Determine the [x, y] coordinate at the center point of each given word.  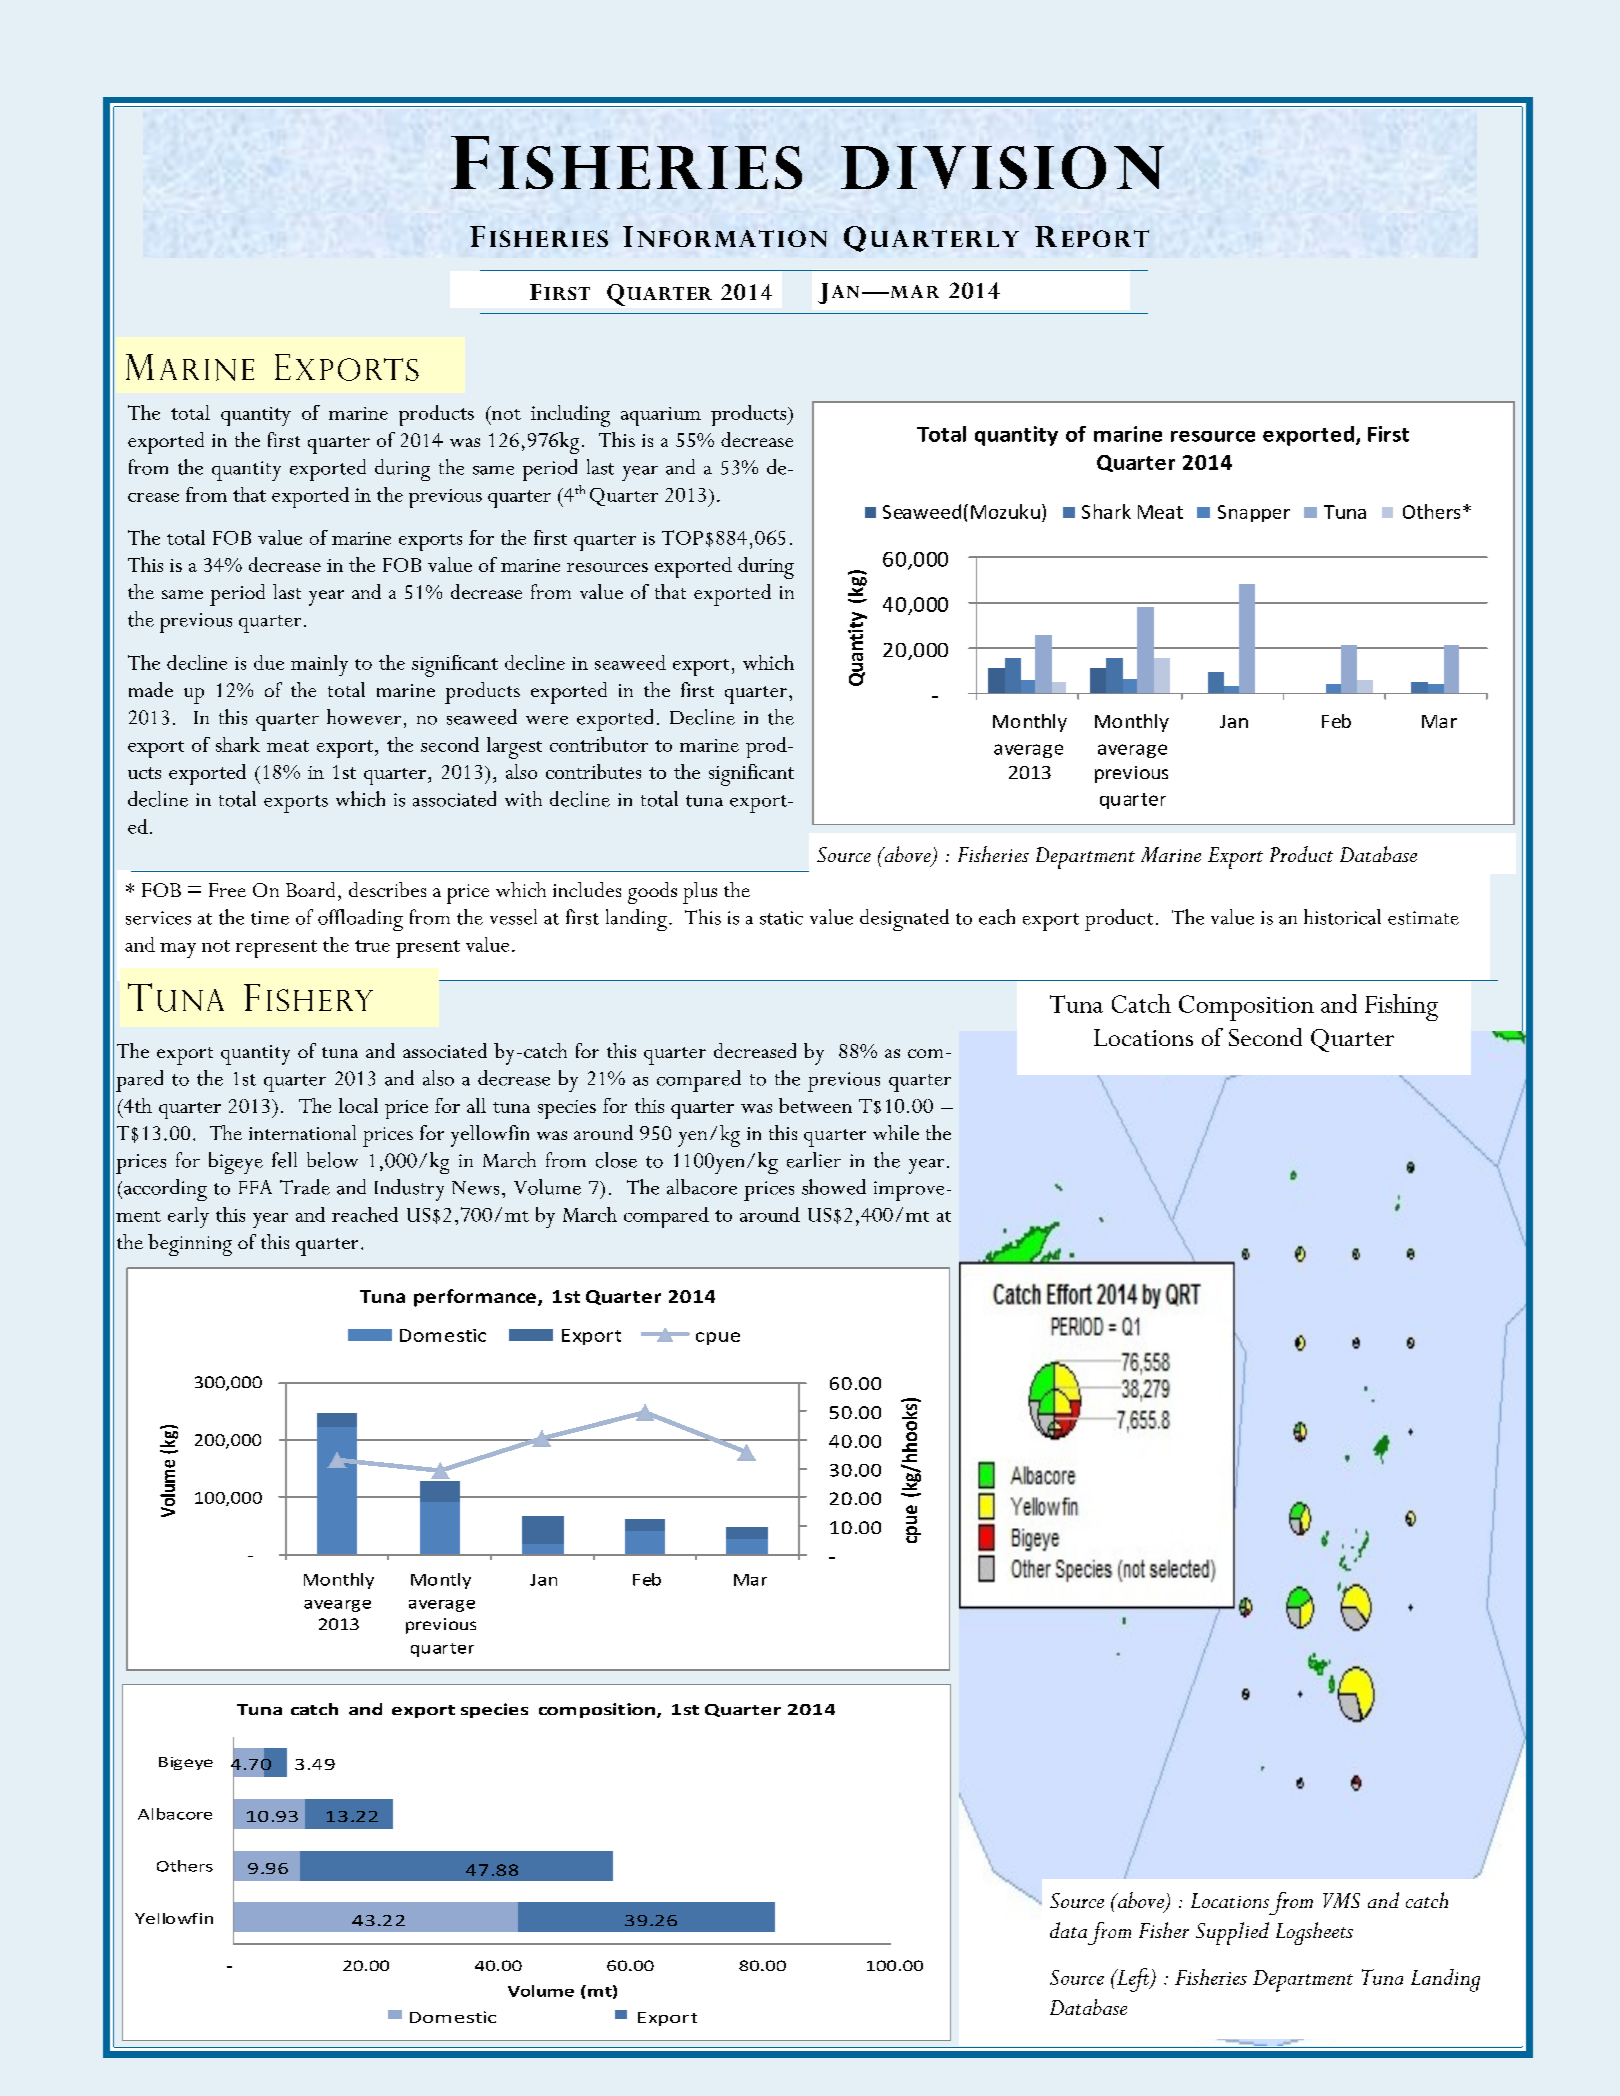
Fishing [1401, 1007]
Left [1133, 1980]
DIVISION [1002, 167]
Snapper [1254, 513]
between [815, 1105]
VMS [1341, 1900]
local [358, 1105]
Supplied [1232, 1933]
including [570, 416]
